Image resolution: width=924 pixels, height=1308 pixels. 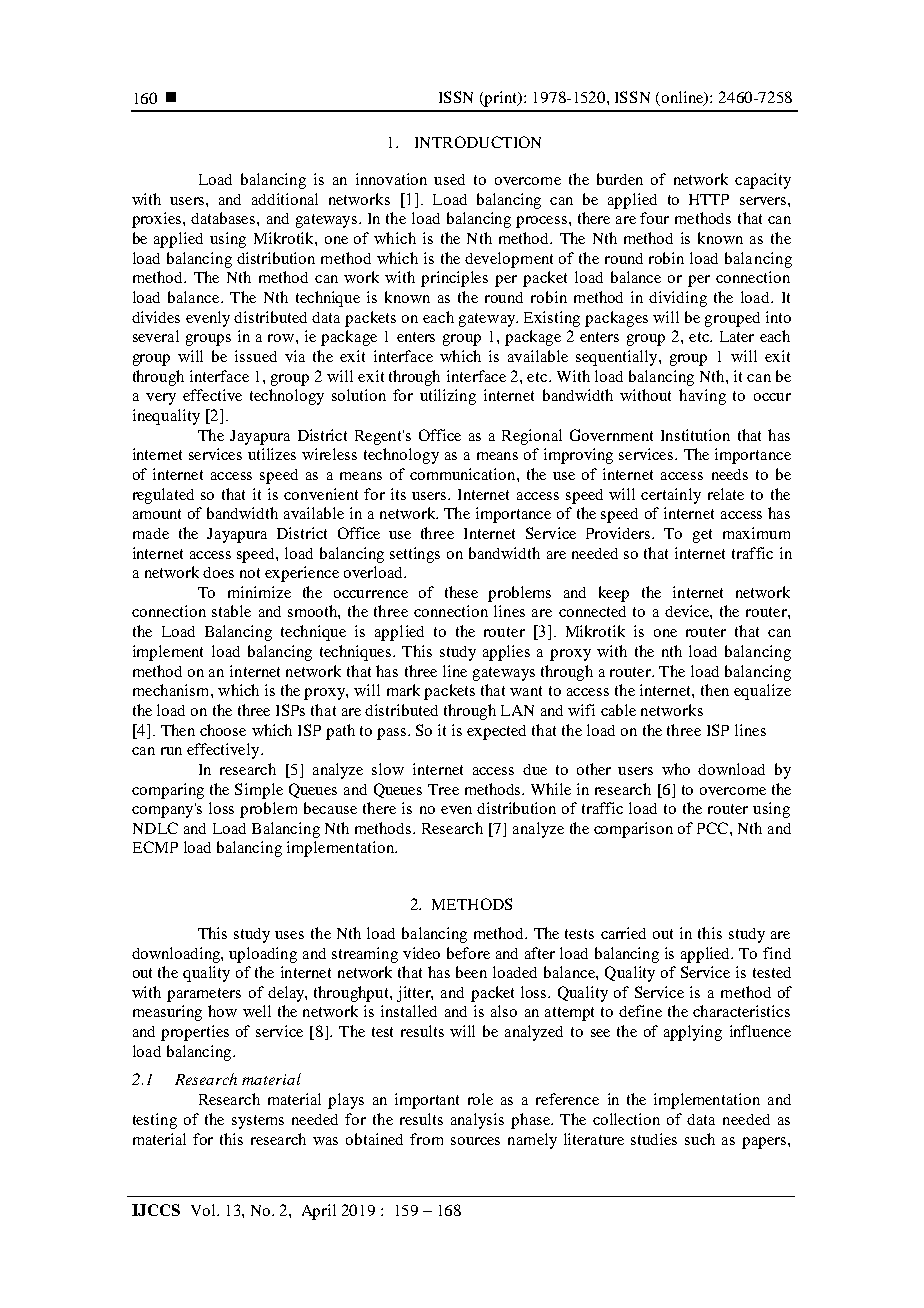 What do you see at coordinates (285, 199) in the screenshot?
I see `additional` at bounding box center [285, 199].
